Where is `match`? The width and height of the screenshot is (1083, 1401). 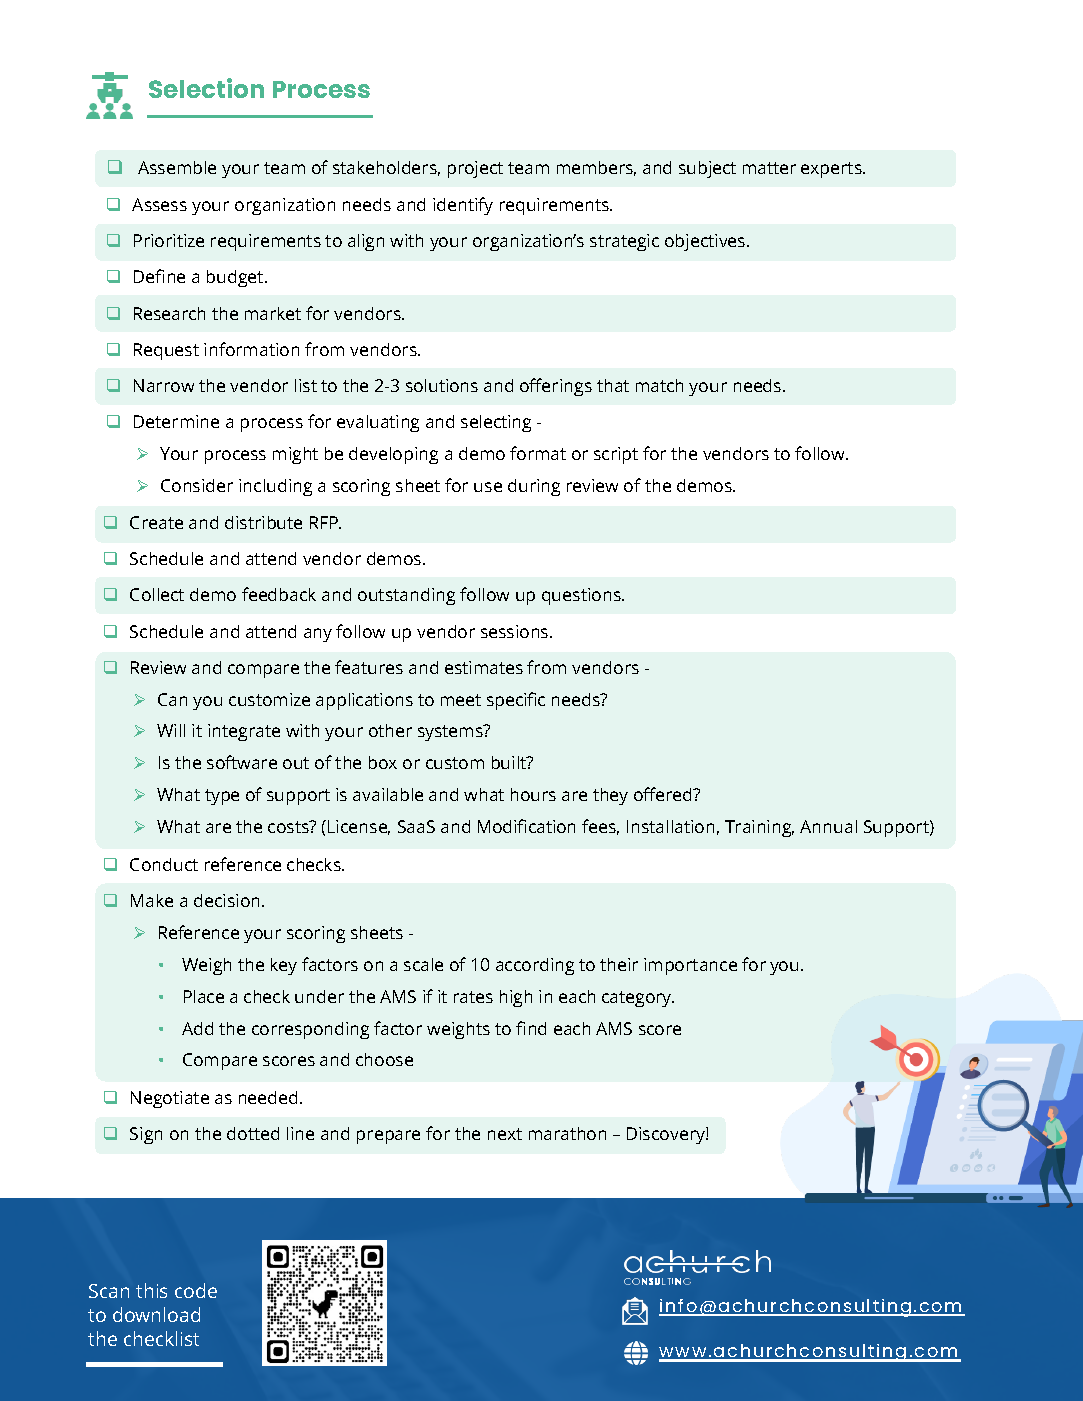
match is located at coordinates (659, 385).
